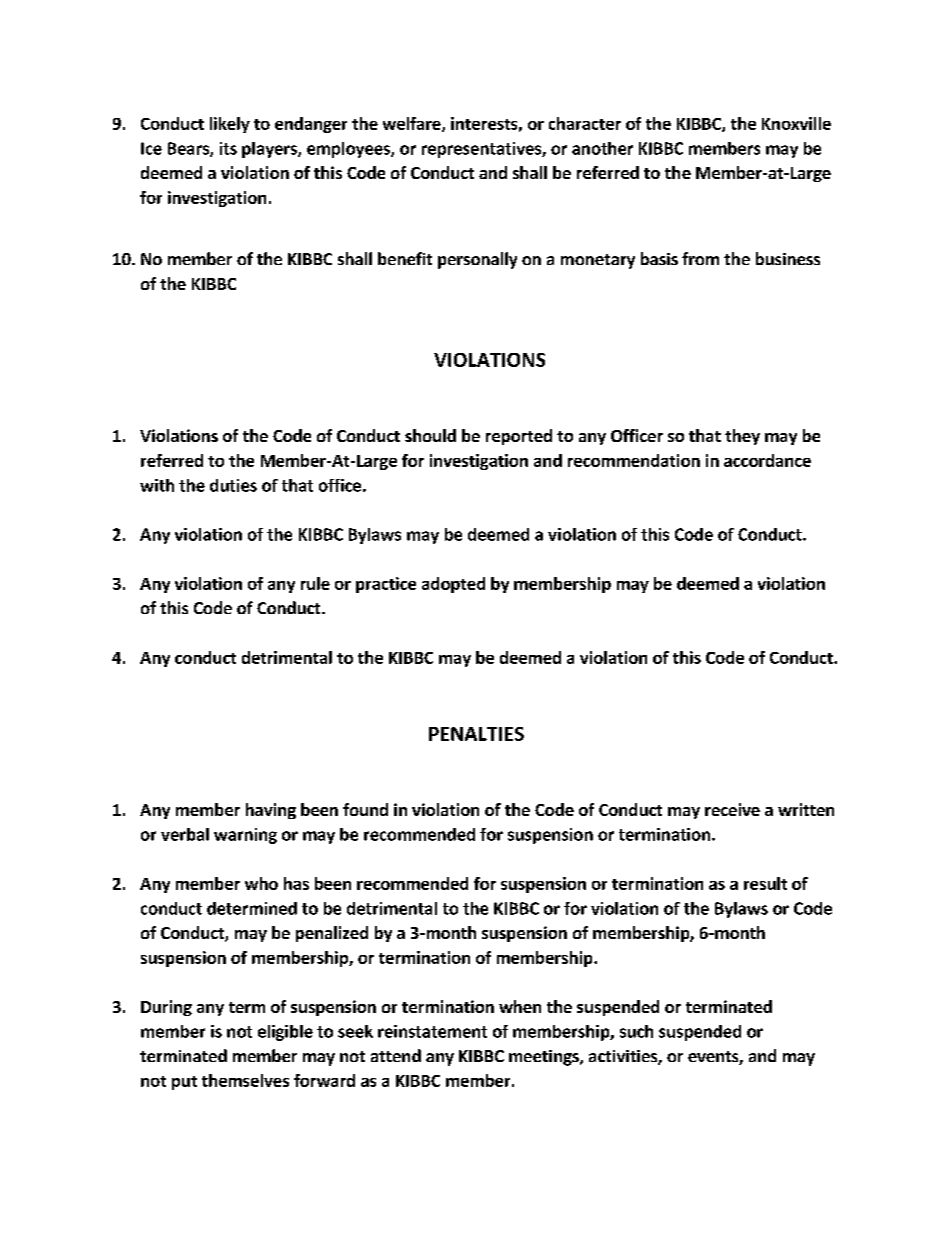  What do you see at coordinates (453, 585) in the document?
I see `adopted` at bounding box center [453, 585].
